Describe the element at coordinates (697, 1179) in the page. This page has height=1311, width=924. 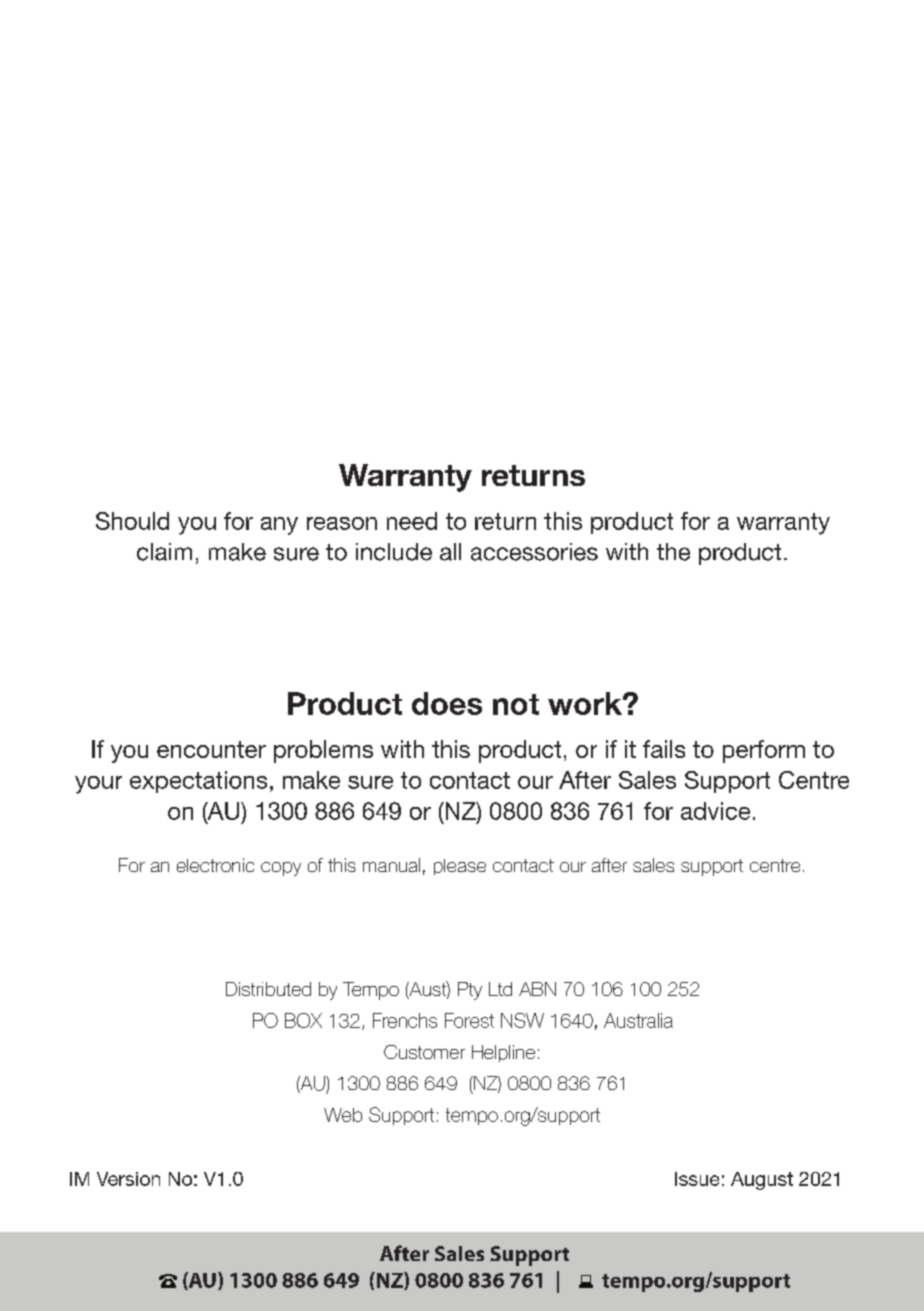
I see `Issue` at that location.
